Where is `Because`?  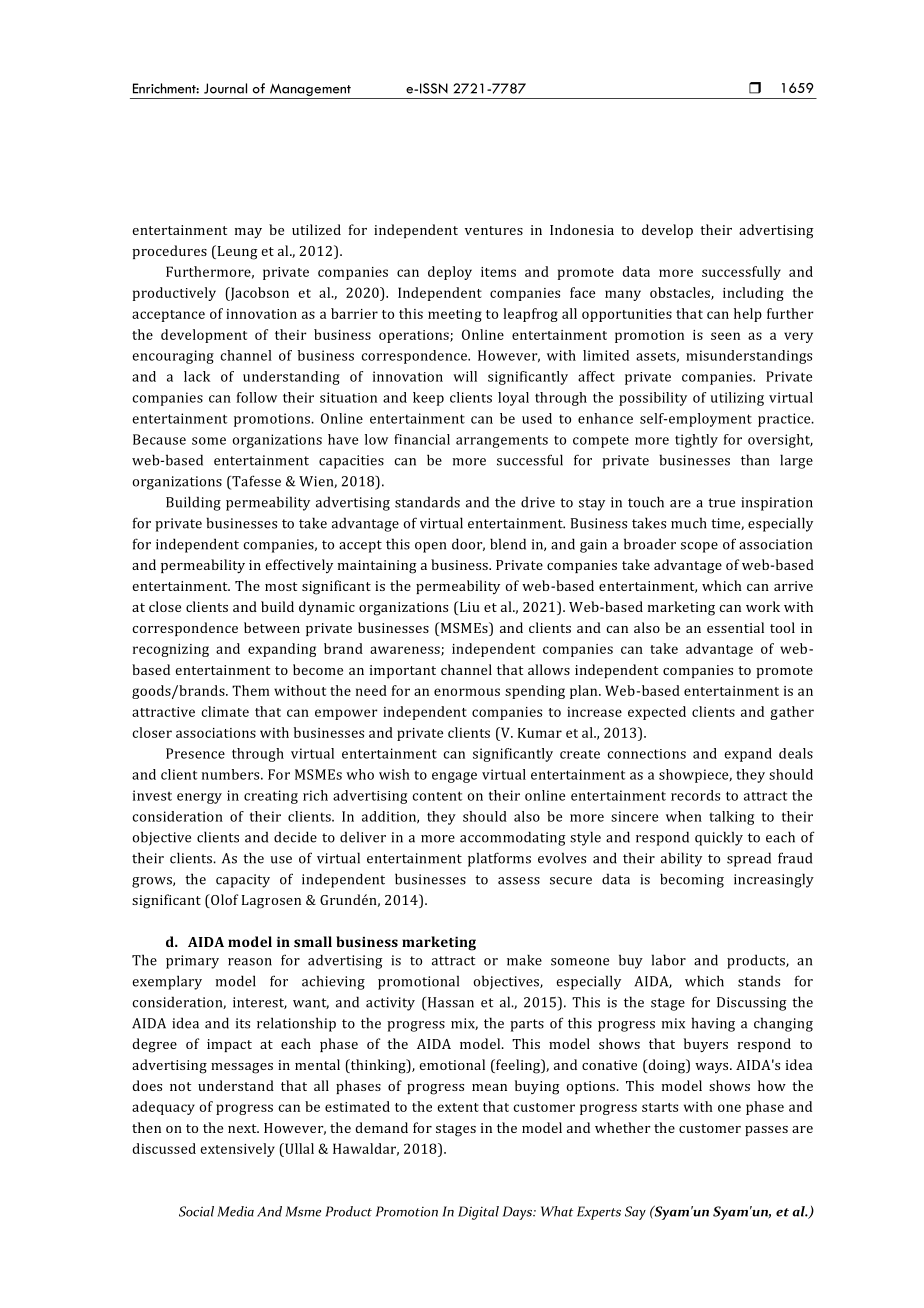 Because is located at coordinates (159, 439).
